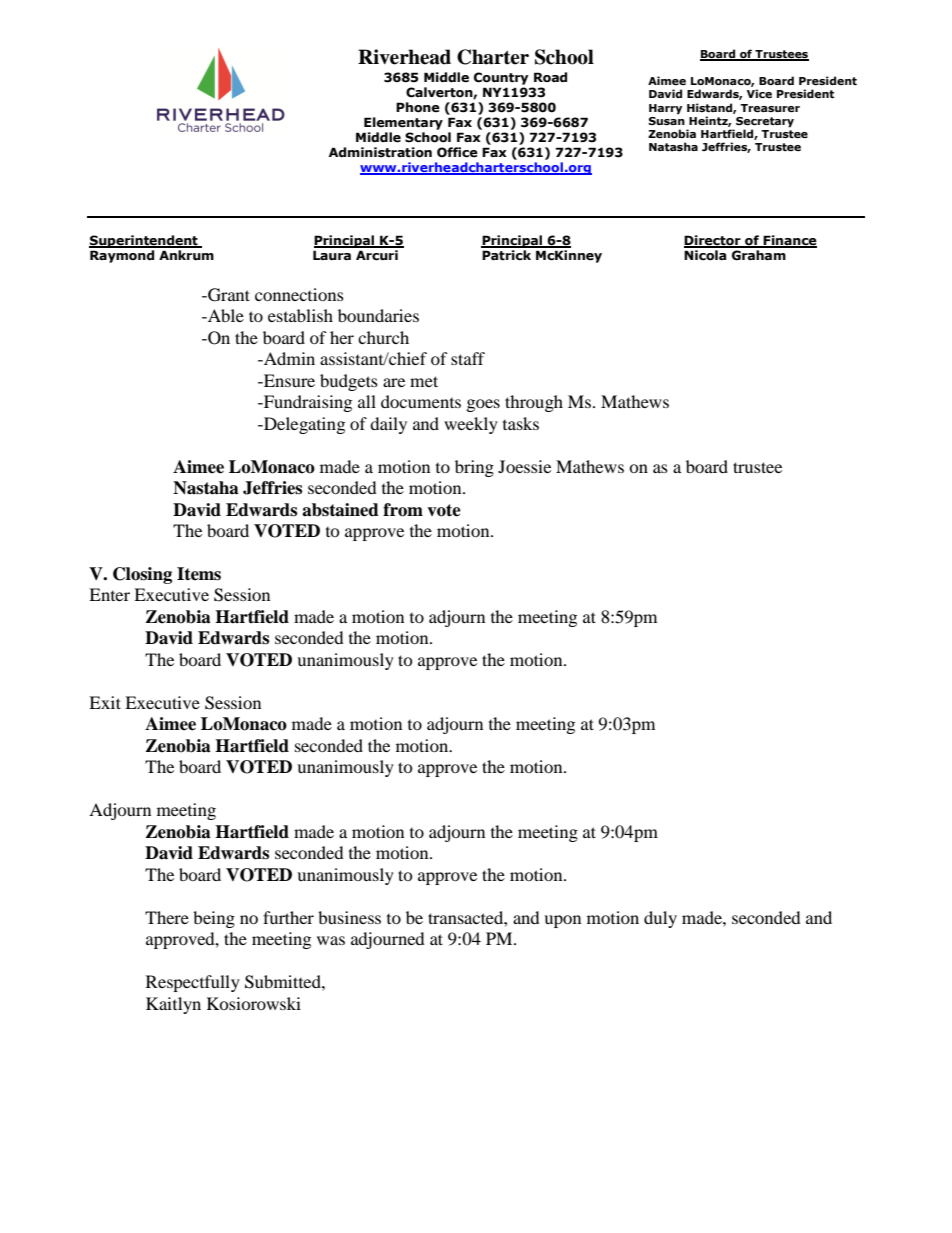 This screenshot has width=952, height=1233. I want to click on from, so click(403, 510).
